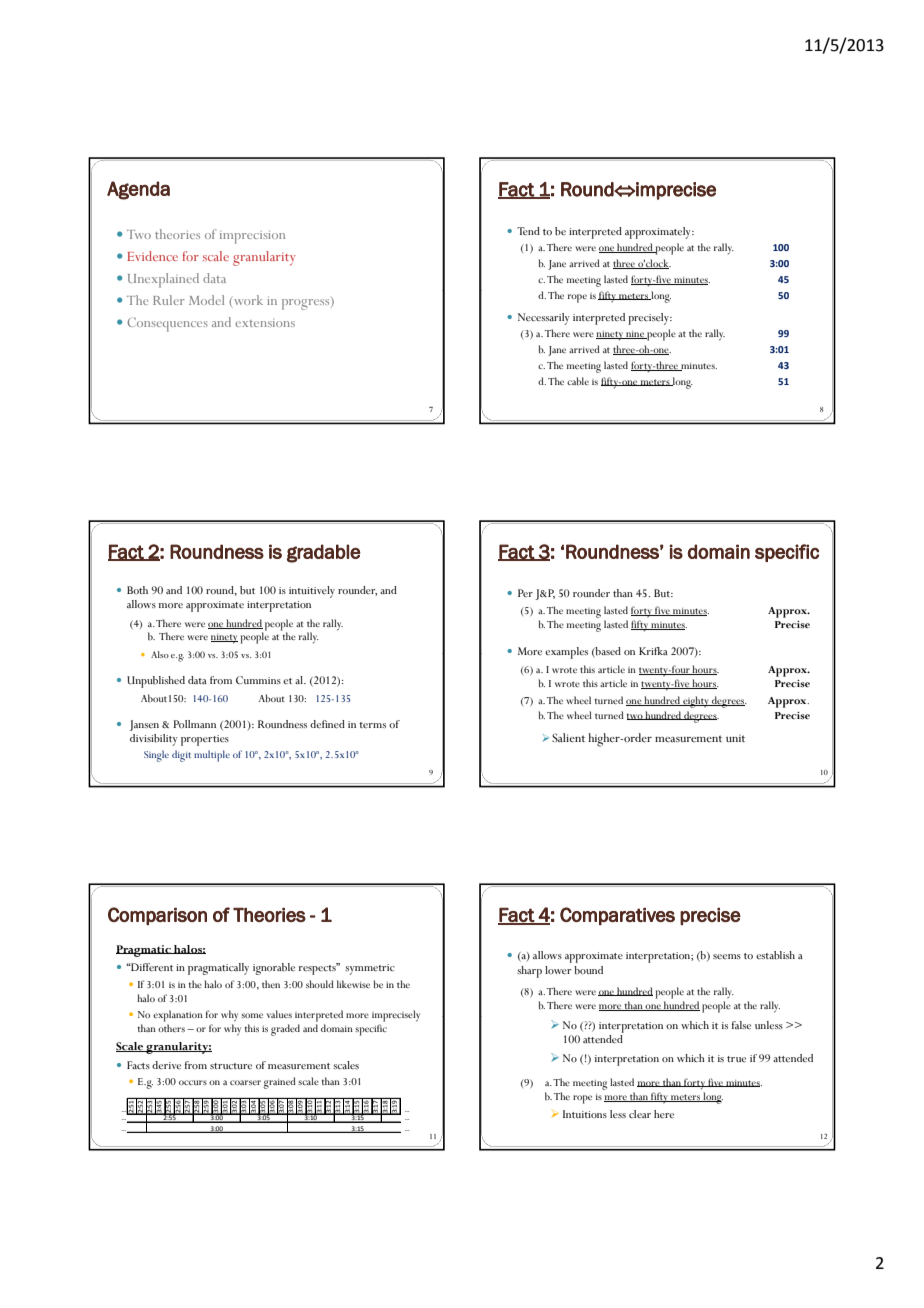  What do you see at coordinates (735, 738) in the screenshot?
I see `unit` at bounding box center [735, 738].
